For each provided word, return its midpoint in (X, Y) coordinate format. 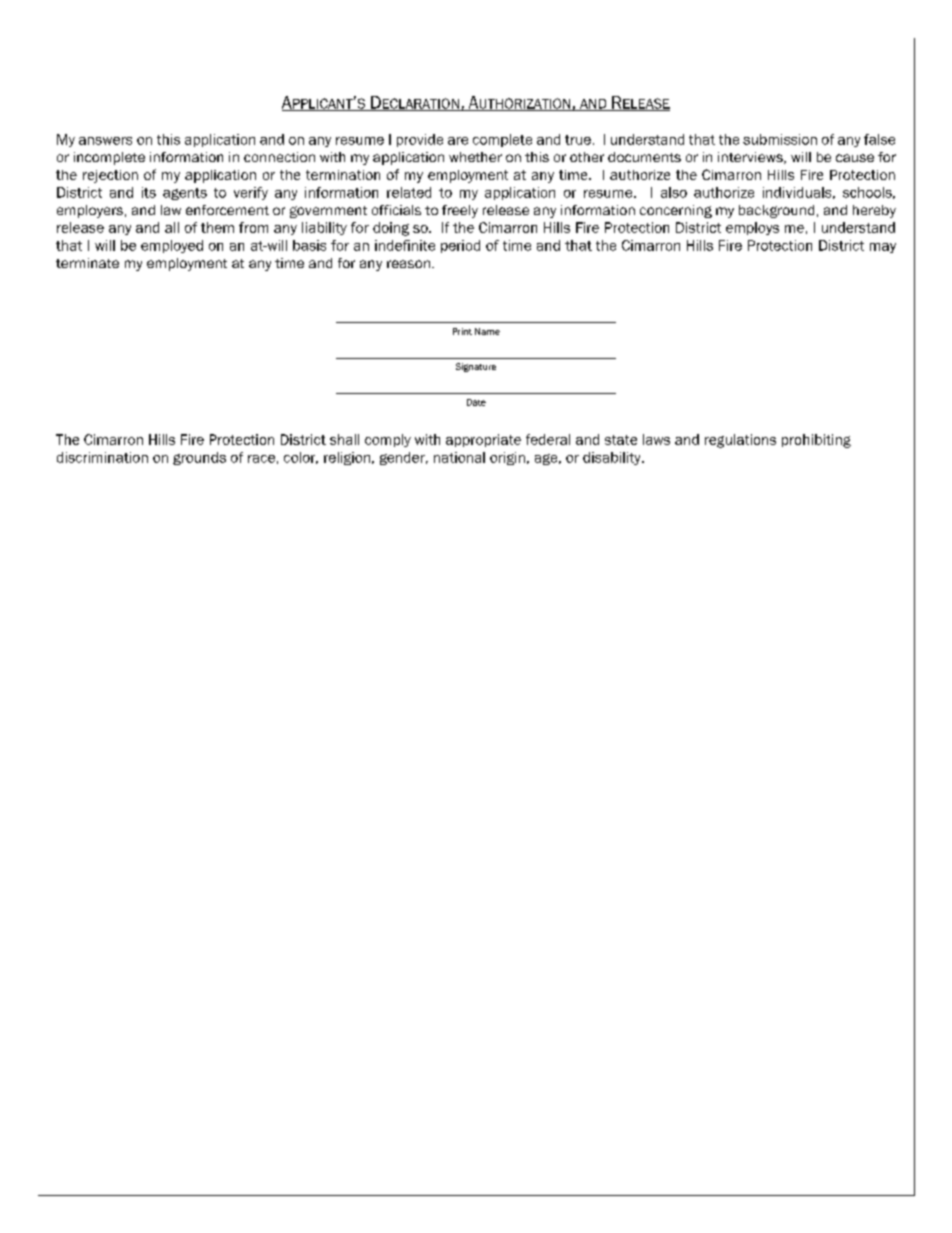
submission (780, 139)
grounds (199, 458)
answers (105, 141)
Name (487, 331)
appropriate (483, 440)
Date (476, 402)
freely (460, 211)
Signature (476, 367)
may (883, 248)
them (217, 227)
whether (475, 157)
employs (752, 228)
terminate (87, 263)
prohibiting (816, 441)
